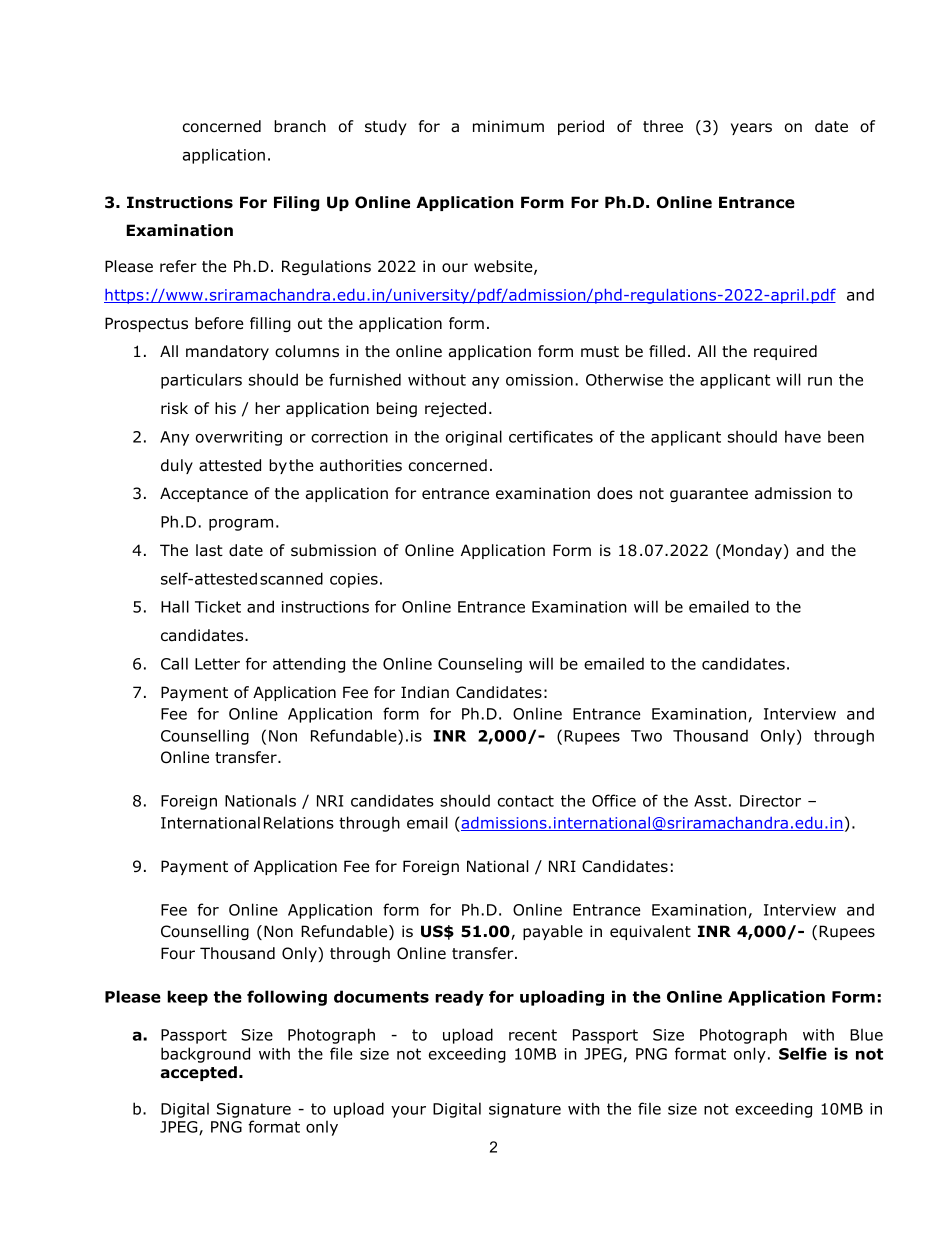 This screenshot has width=952, height=1233. Describe the element at coordinates (218, 606) in the screenshot. I see `Ticket` at that location.
